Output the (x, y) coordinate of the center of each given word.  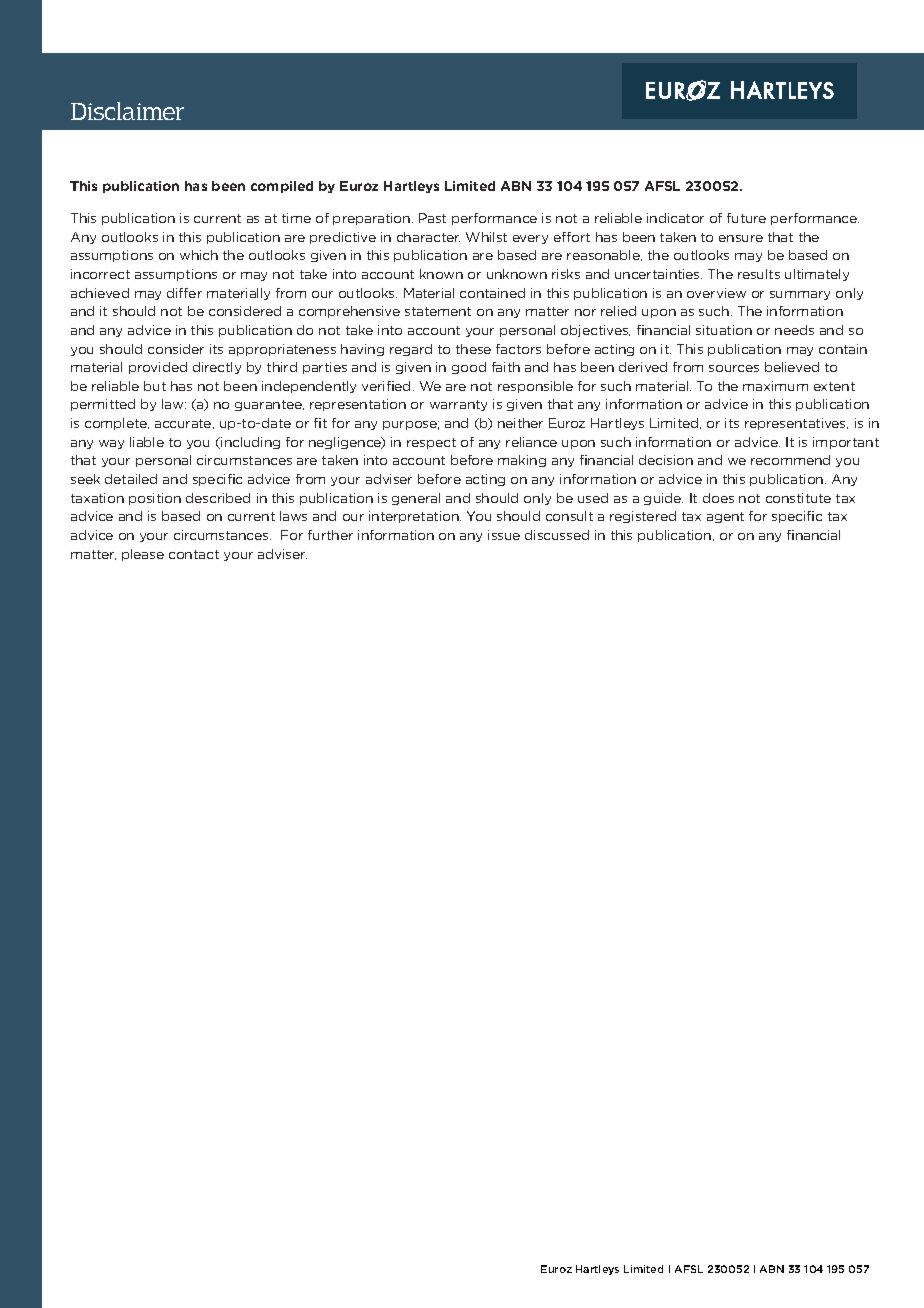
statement (438, 311)
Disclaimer (127, 111)
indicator (675, 218)
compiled (282, 187)
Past (432, 218)
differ (184, 293)
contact (194, 554)
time (296, 218)
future (746, 218)
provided (158, 368)
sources (734, 368)
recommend (790, 460)
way (111, 444)
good (469, 368)
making (522, 461)
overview (716, 293)
